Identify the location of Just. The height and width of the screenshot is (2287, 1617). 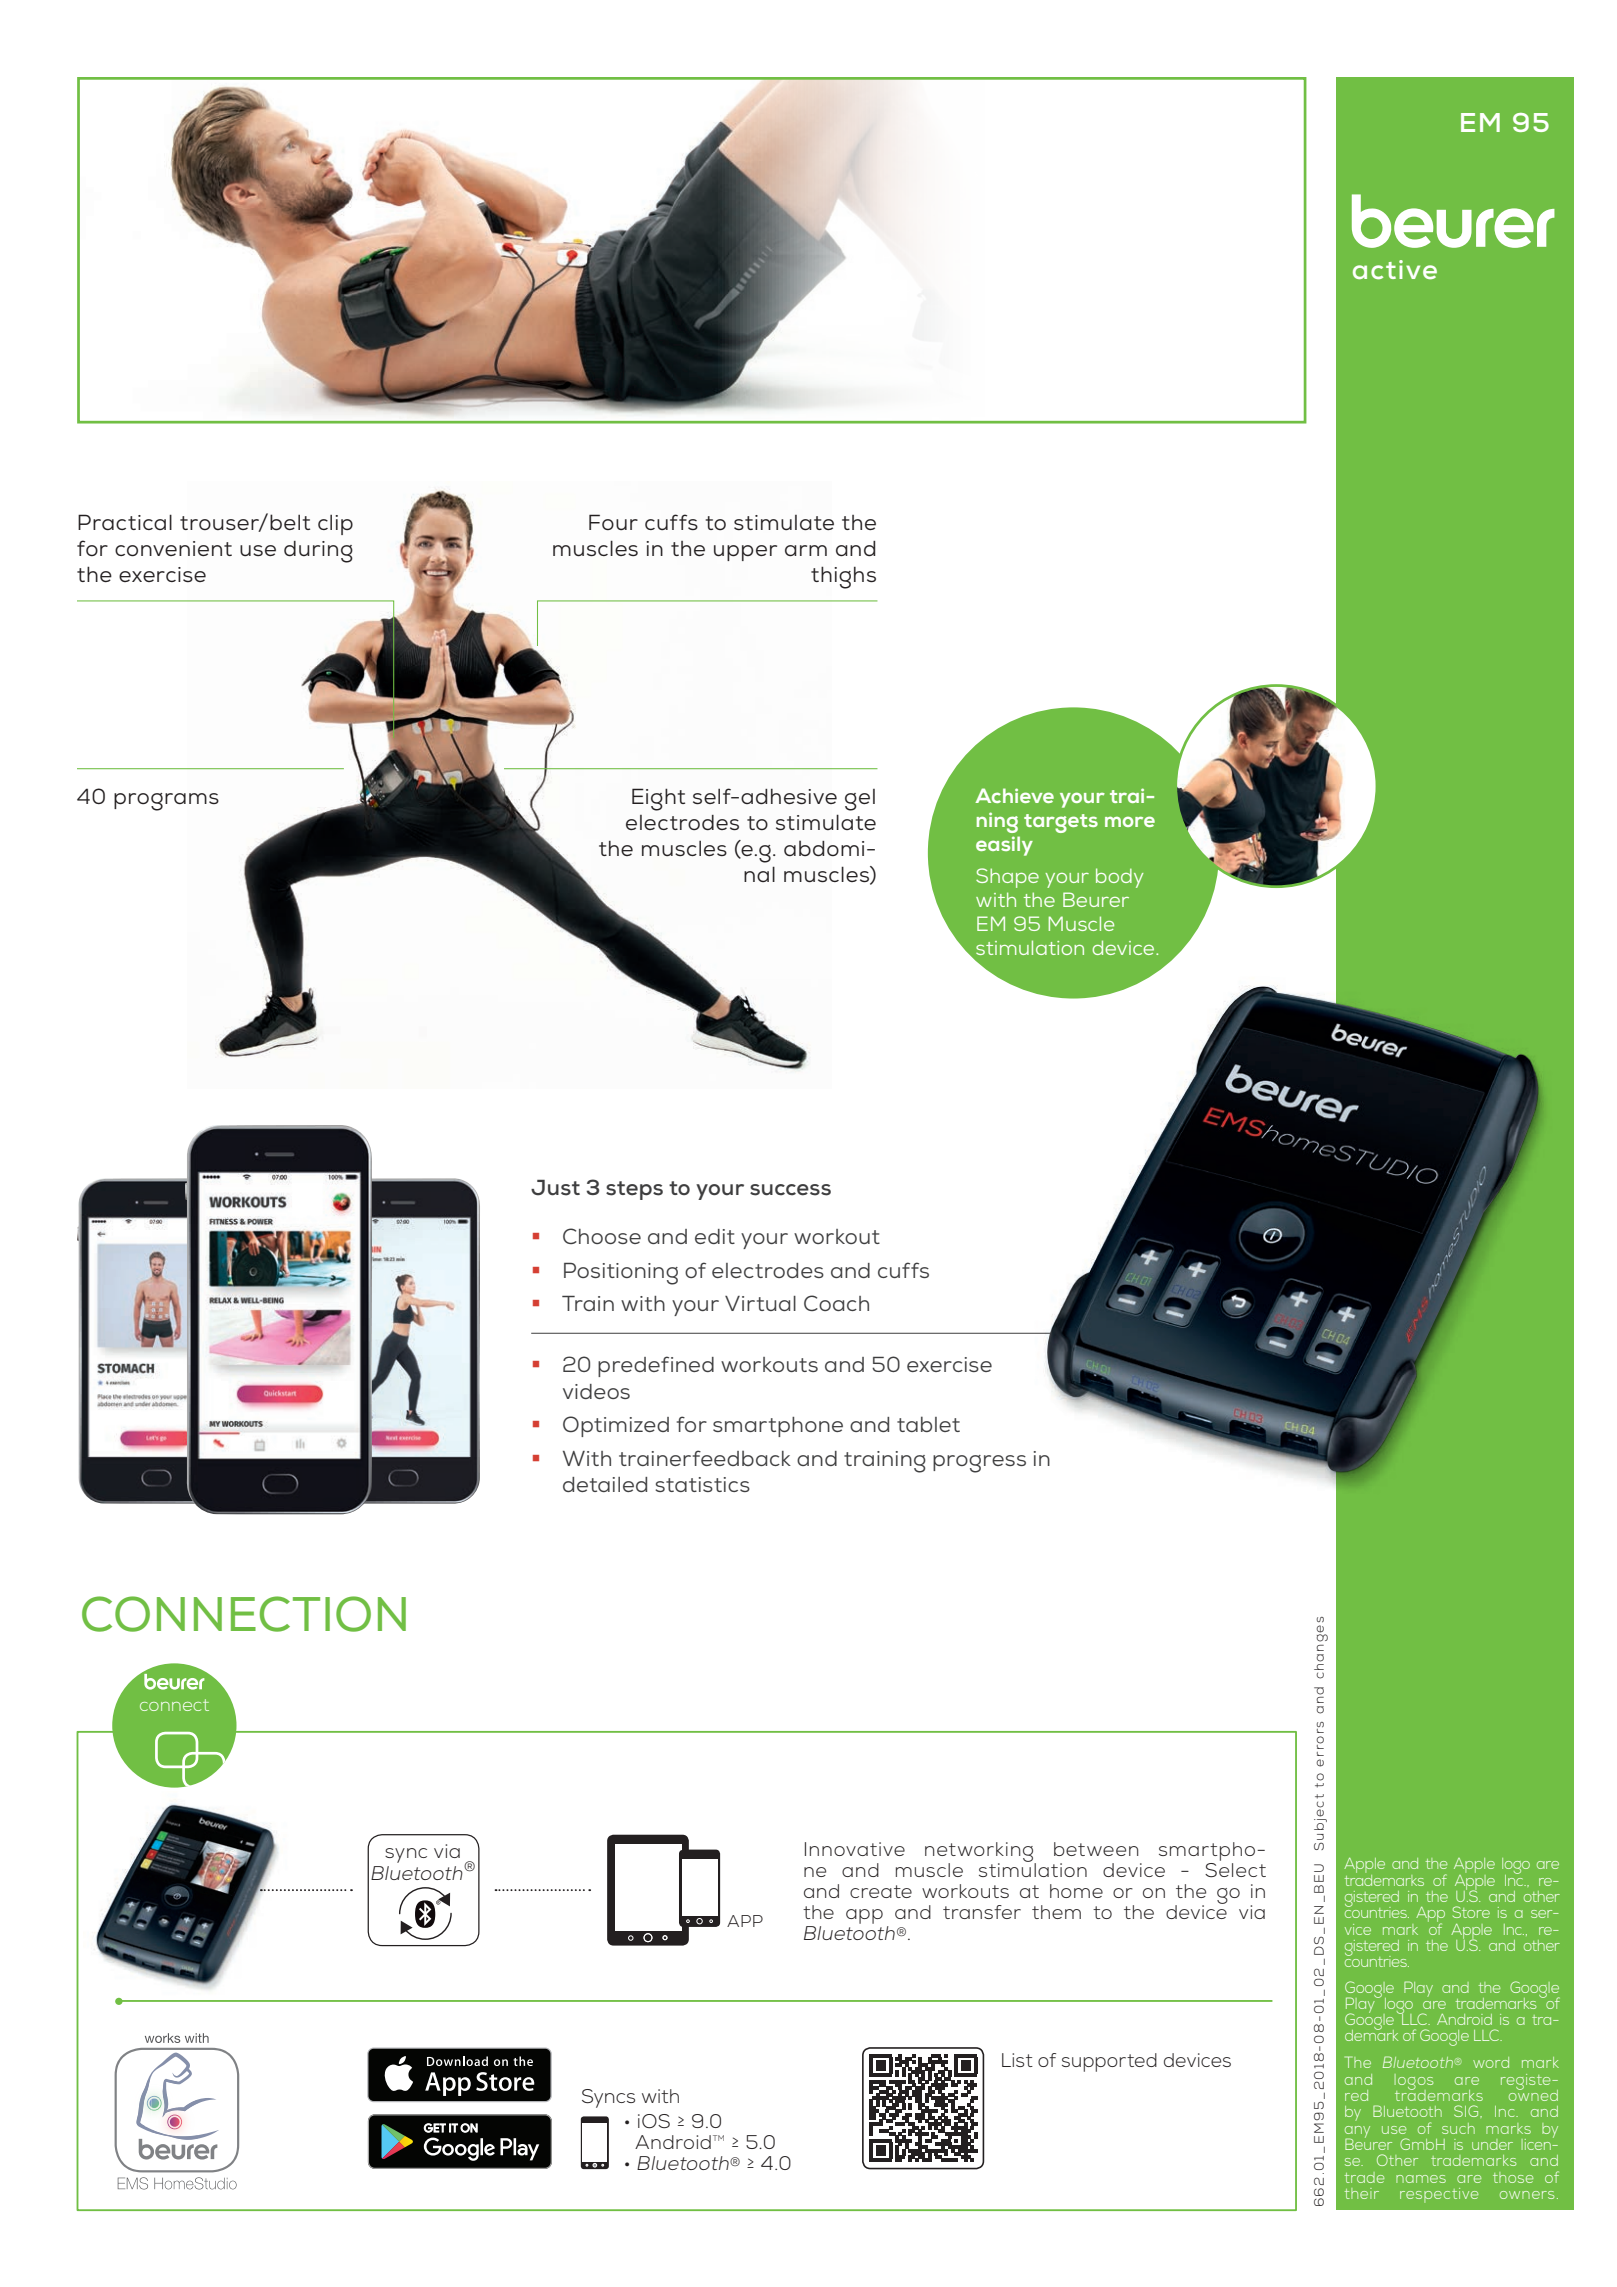
(555, 1188).
